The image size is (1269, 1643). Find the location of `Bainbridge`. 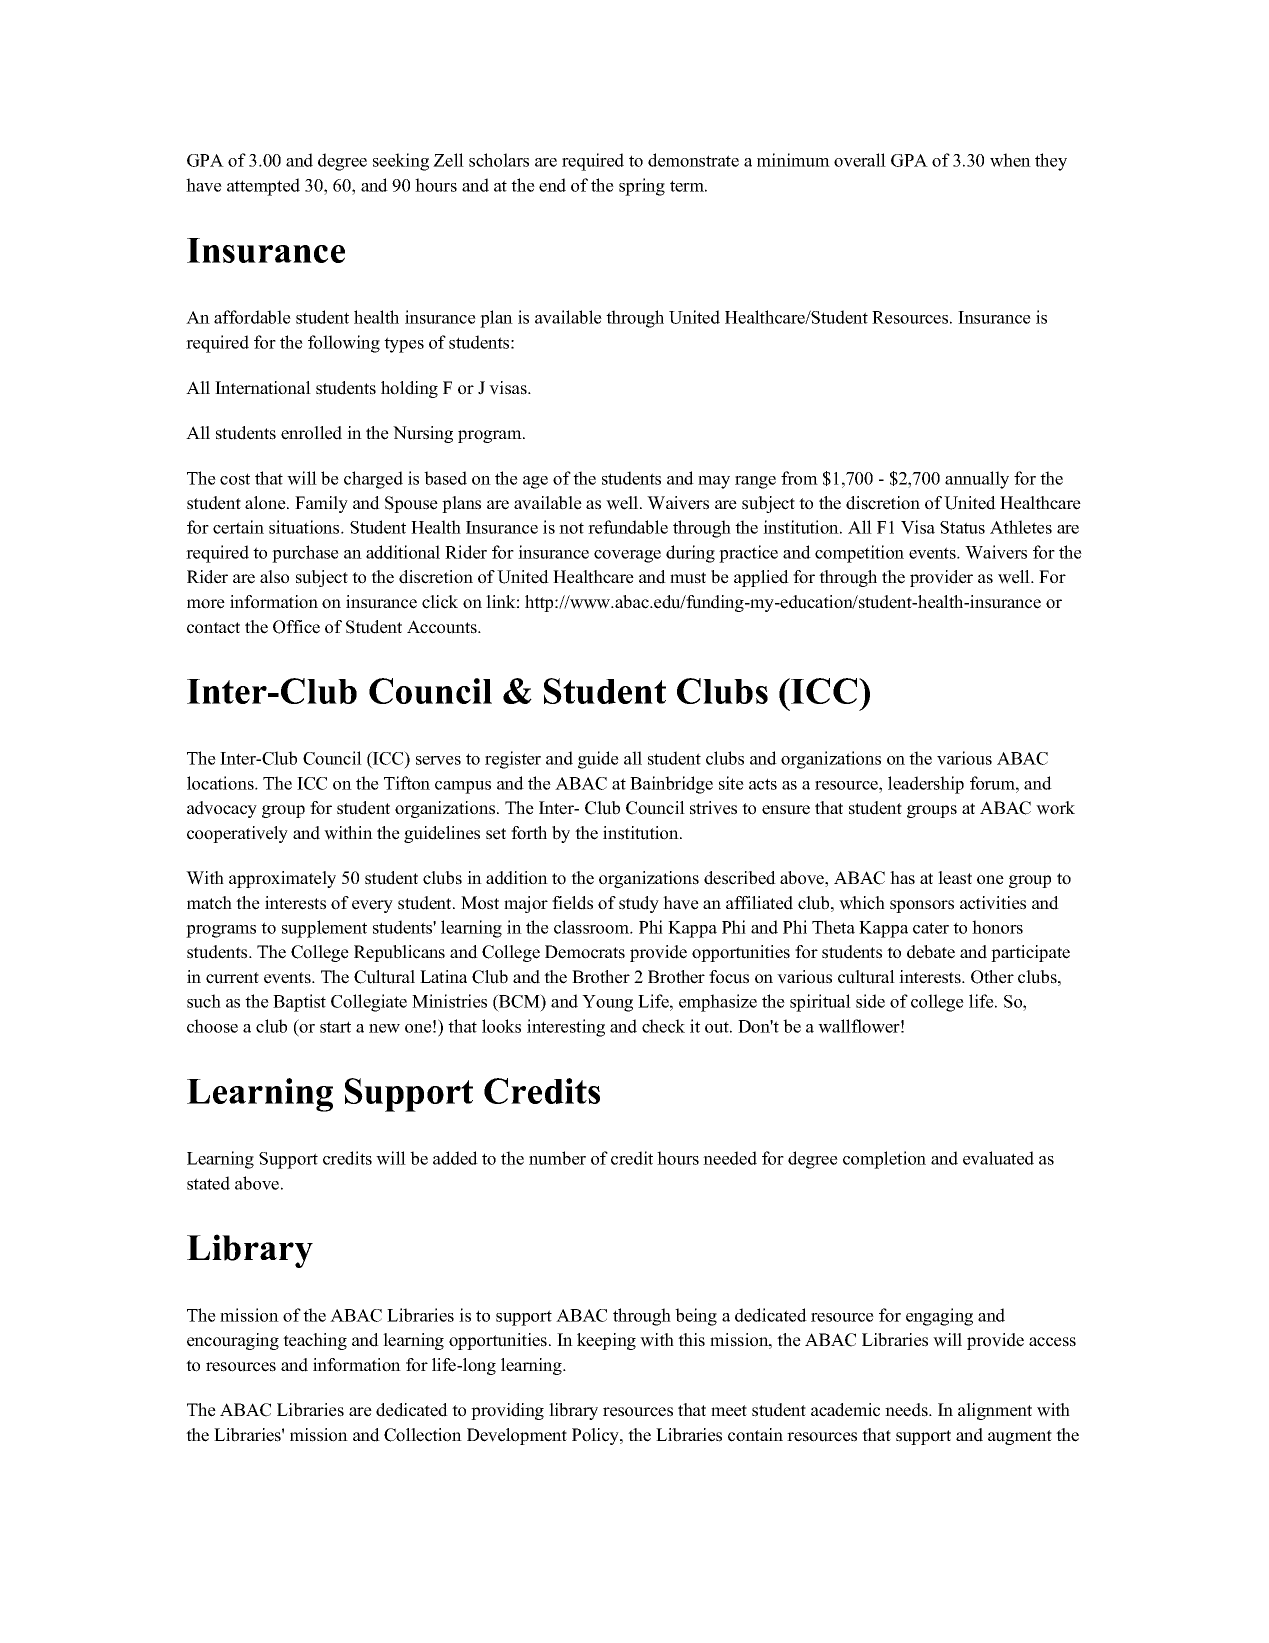

Bainbridge is located at coordinates (671, 785).
